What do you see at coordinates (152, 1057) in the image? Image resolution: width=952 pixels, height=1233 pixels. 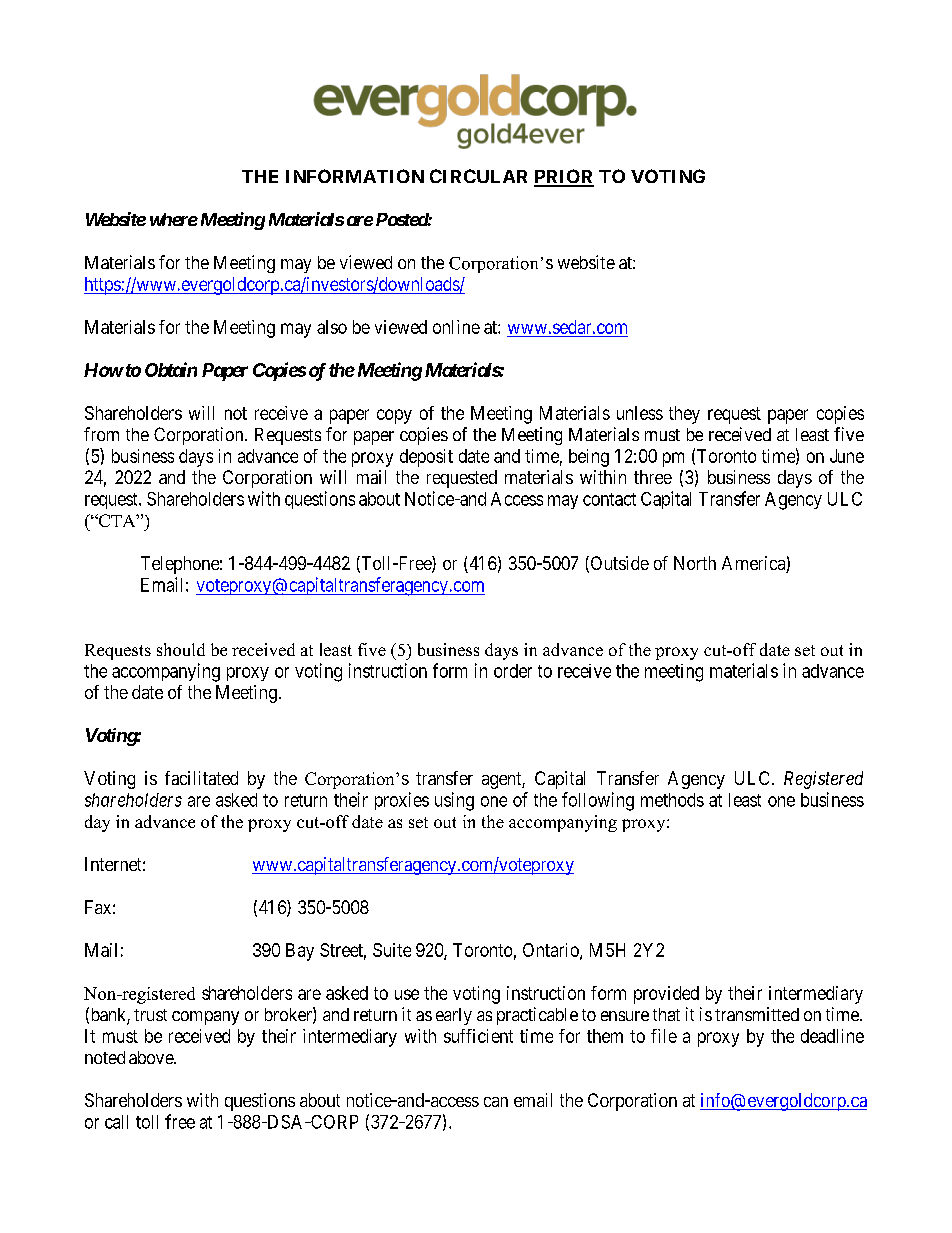 I see `above` at bounding box center [152, 1057].
